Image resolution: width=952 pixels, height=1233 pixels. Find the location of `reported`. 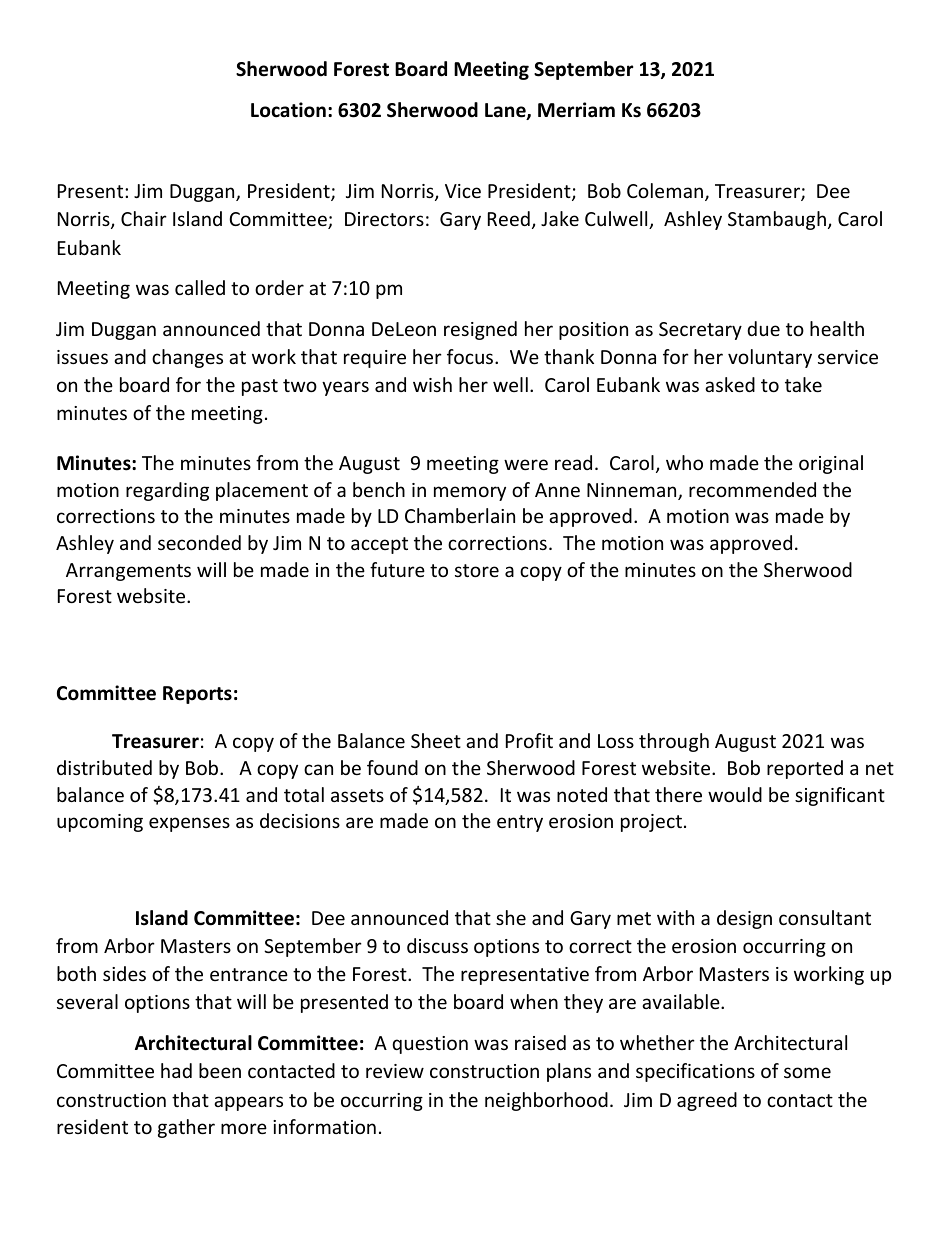

reported is located at coordinates (805, 769).
